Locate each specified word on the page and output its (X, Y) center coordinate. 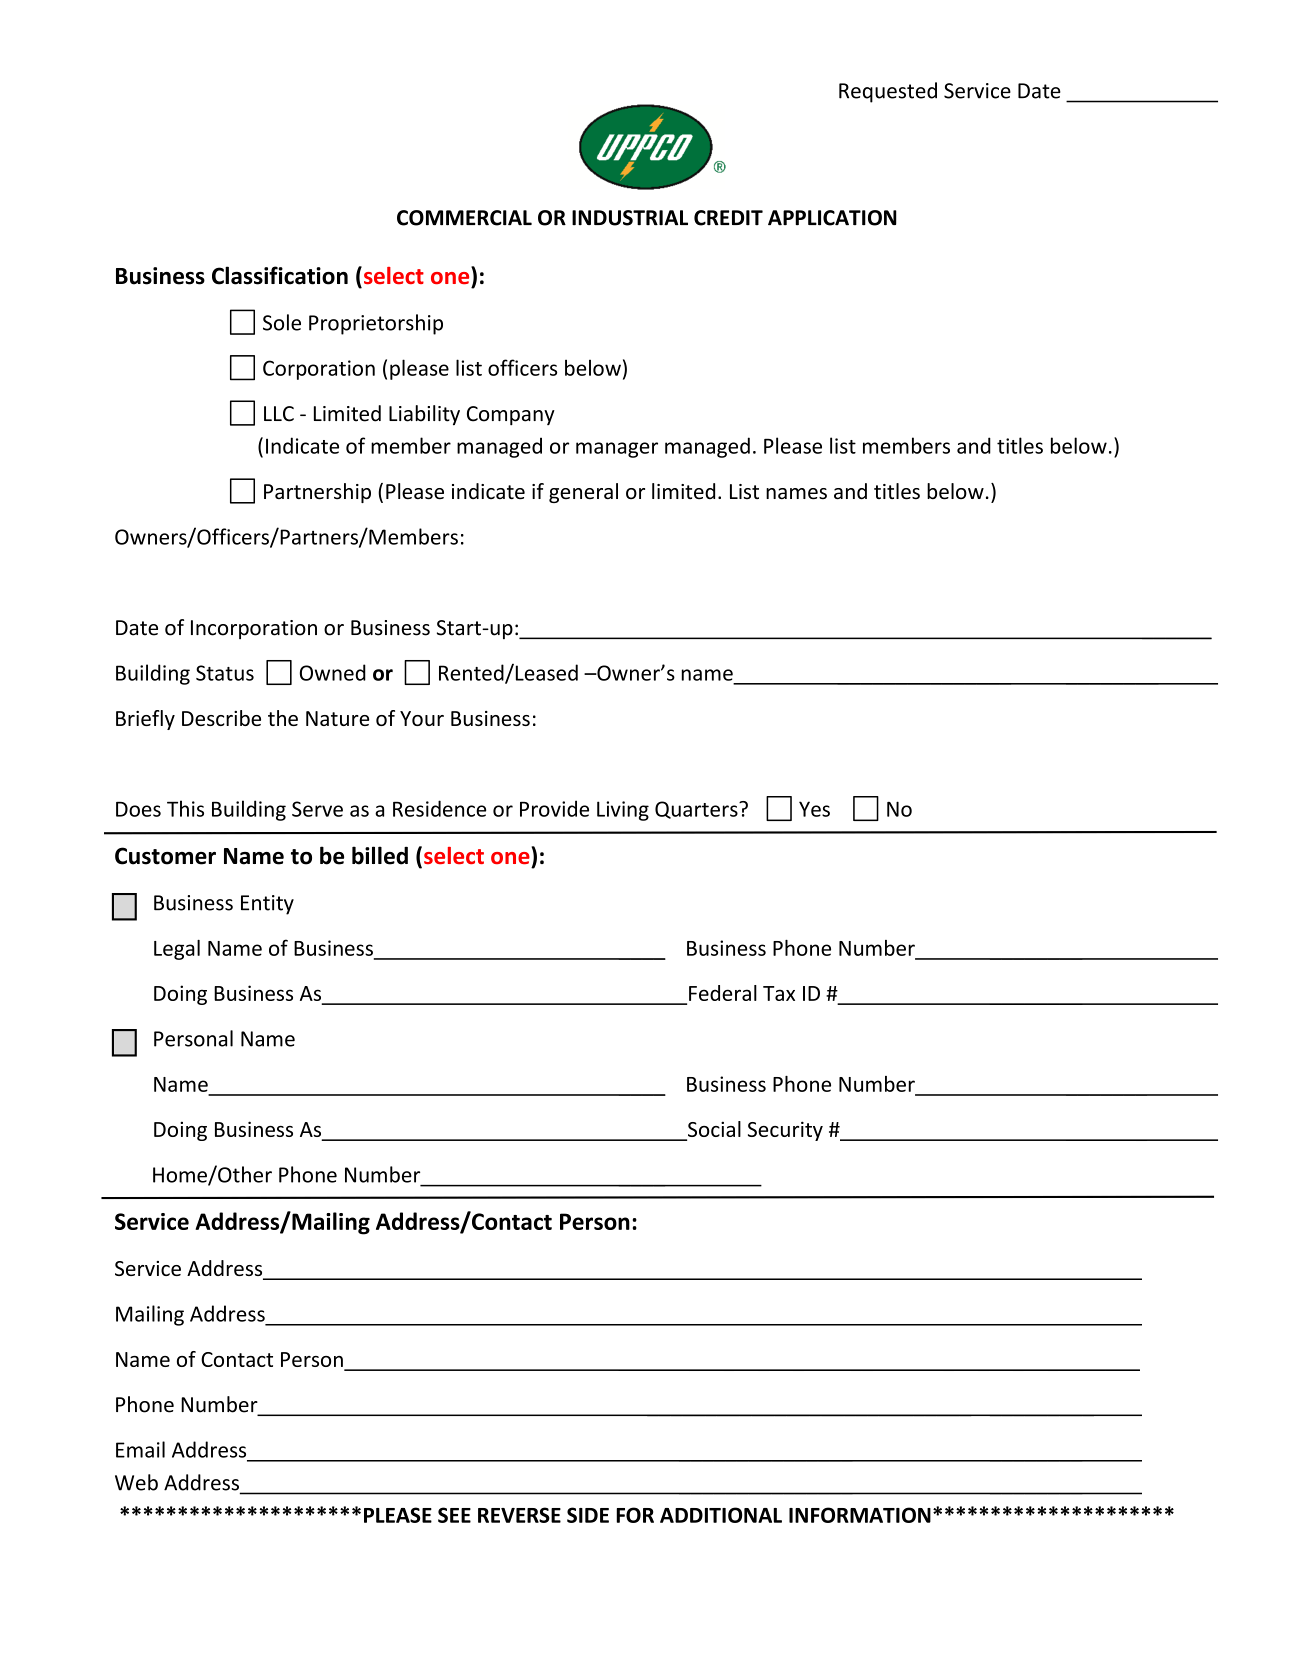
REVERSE (519, 1515)
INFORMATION (860, 1515)
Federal (723, 993)
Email (140, 1449)
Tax (779, 993)
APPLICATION (832, 218)
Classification (280, 275)
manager (617, 450)
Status (225, 673)
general (583, 493)
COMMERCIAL (464, 218)
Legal (177, 950)
